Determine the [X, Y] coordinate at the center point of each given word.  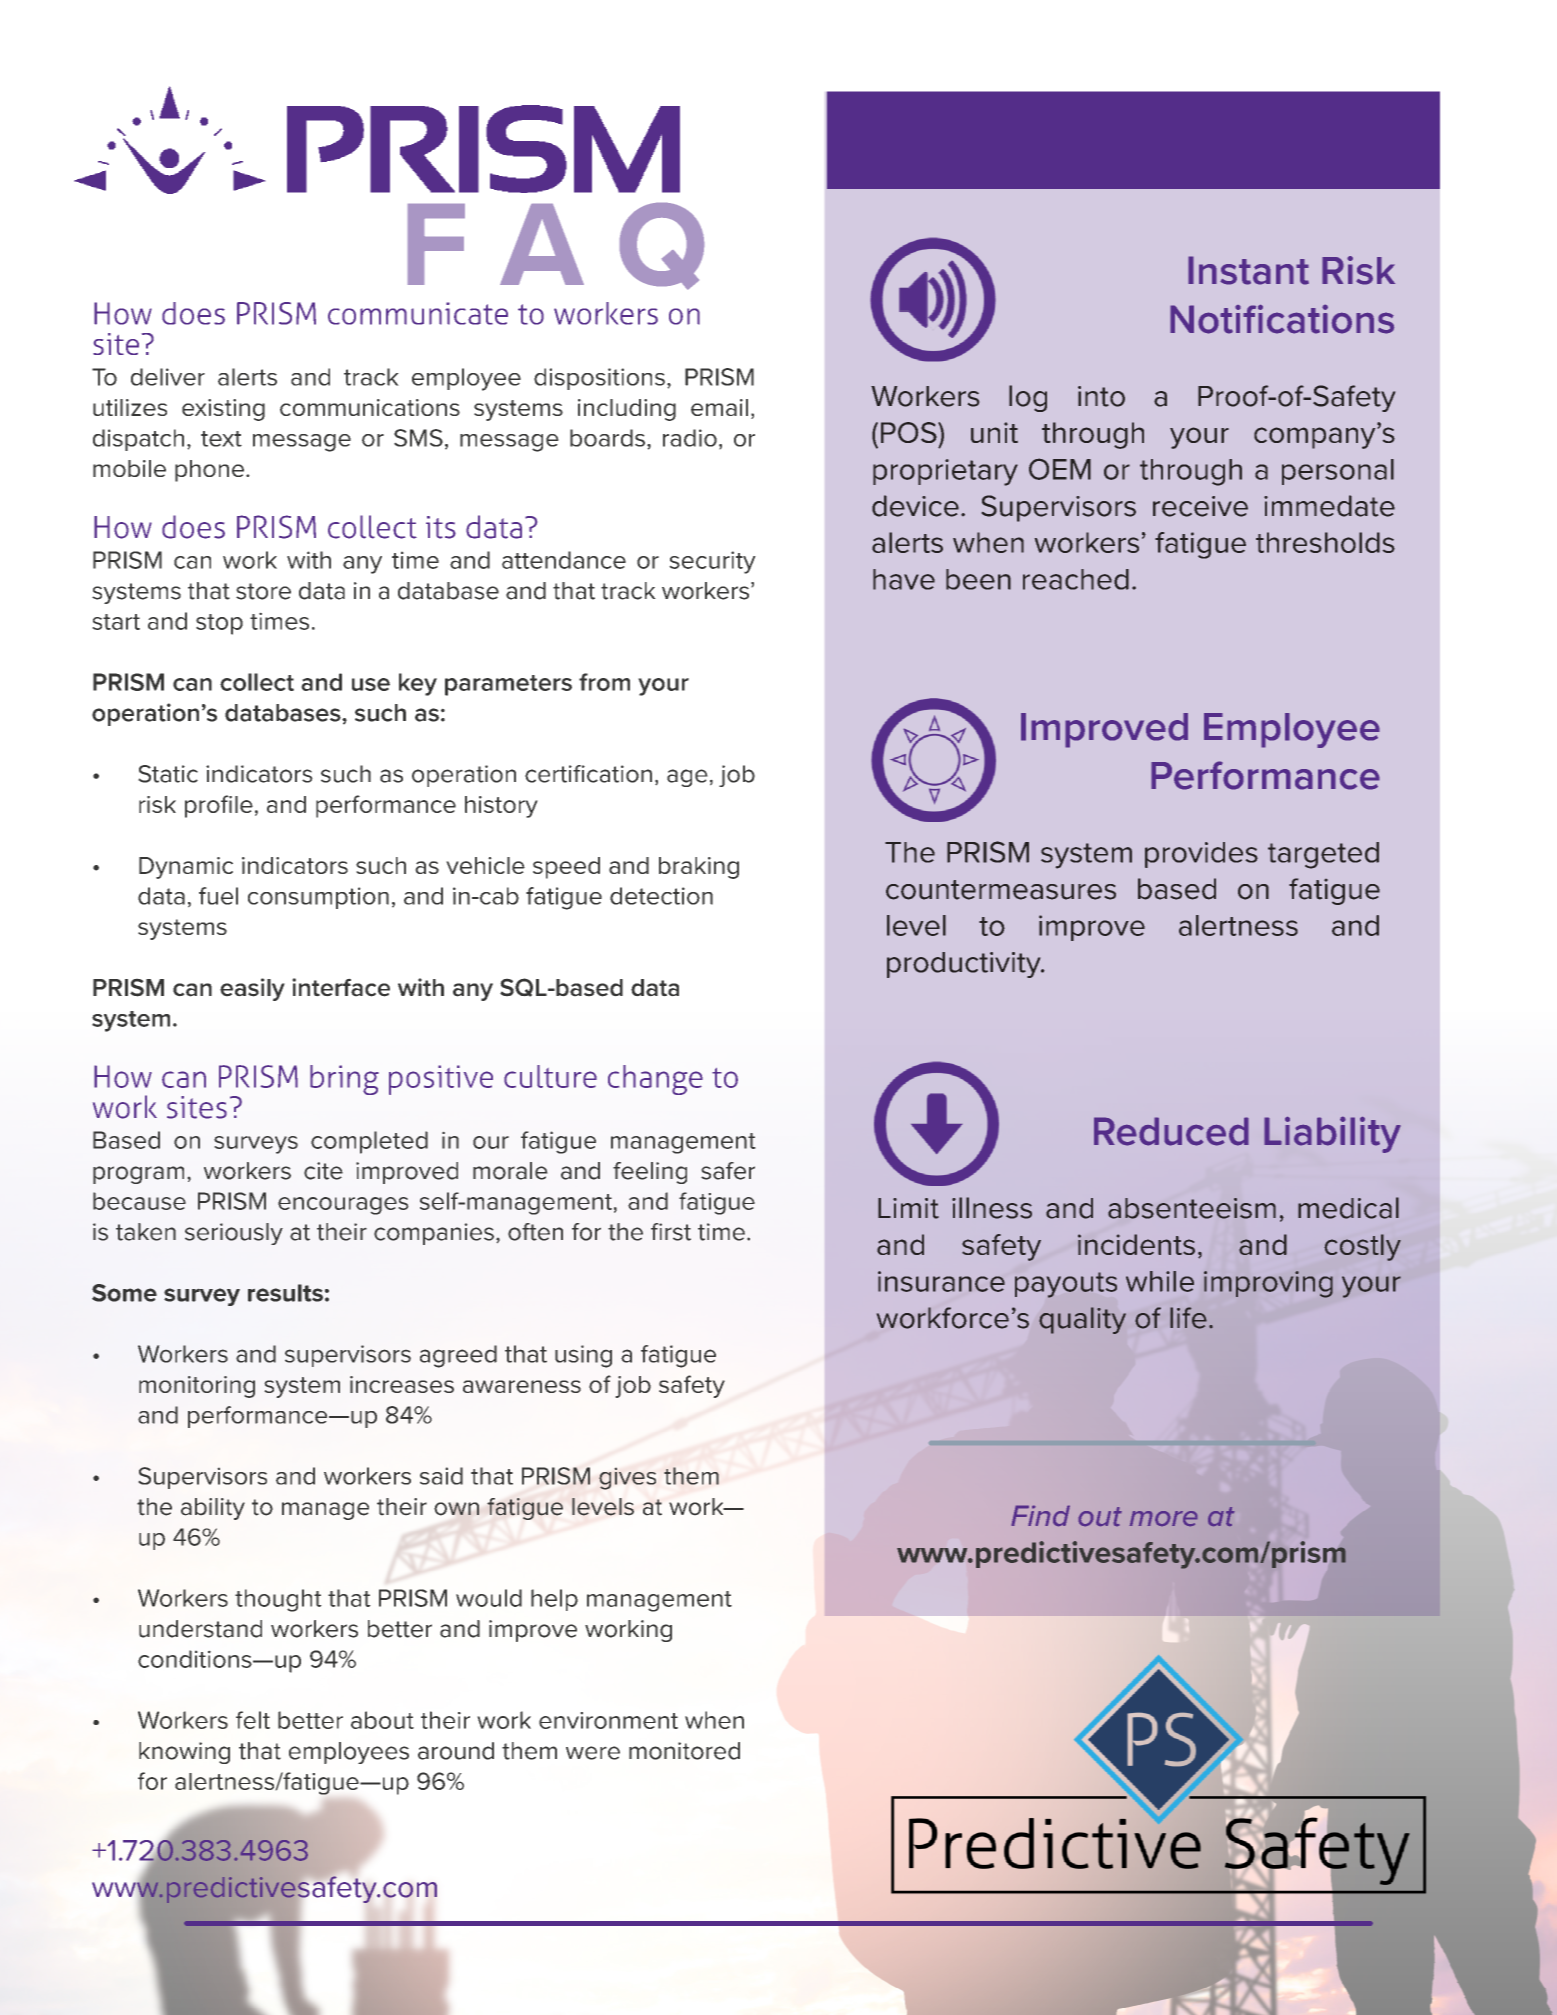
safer [728, 1171]
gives [627, 1479]
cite [323, 1171]
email [719, 407]
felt [253, 1720]
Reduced [1171, 1131]
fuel [218, 896]
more [1163, 1518]
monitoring [197, 1387]
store [263, 591]
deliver [168, 377]
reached [1076, 579]
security [712, 562]
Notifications [1282, 319]
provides [1201, 855]
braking [699, 868]
